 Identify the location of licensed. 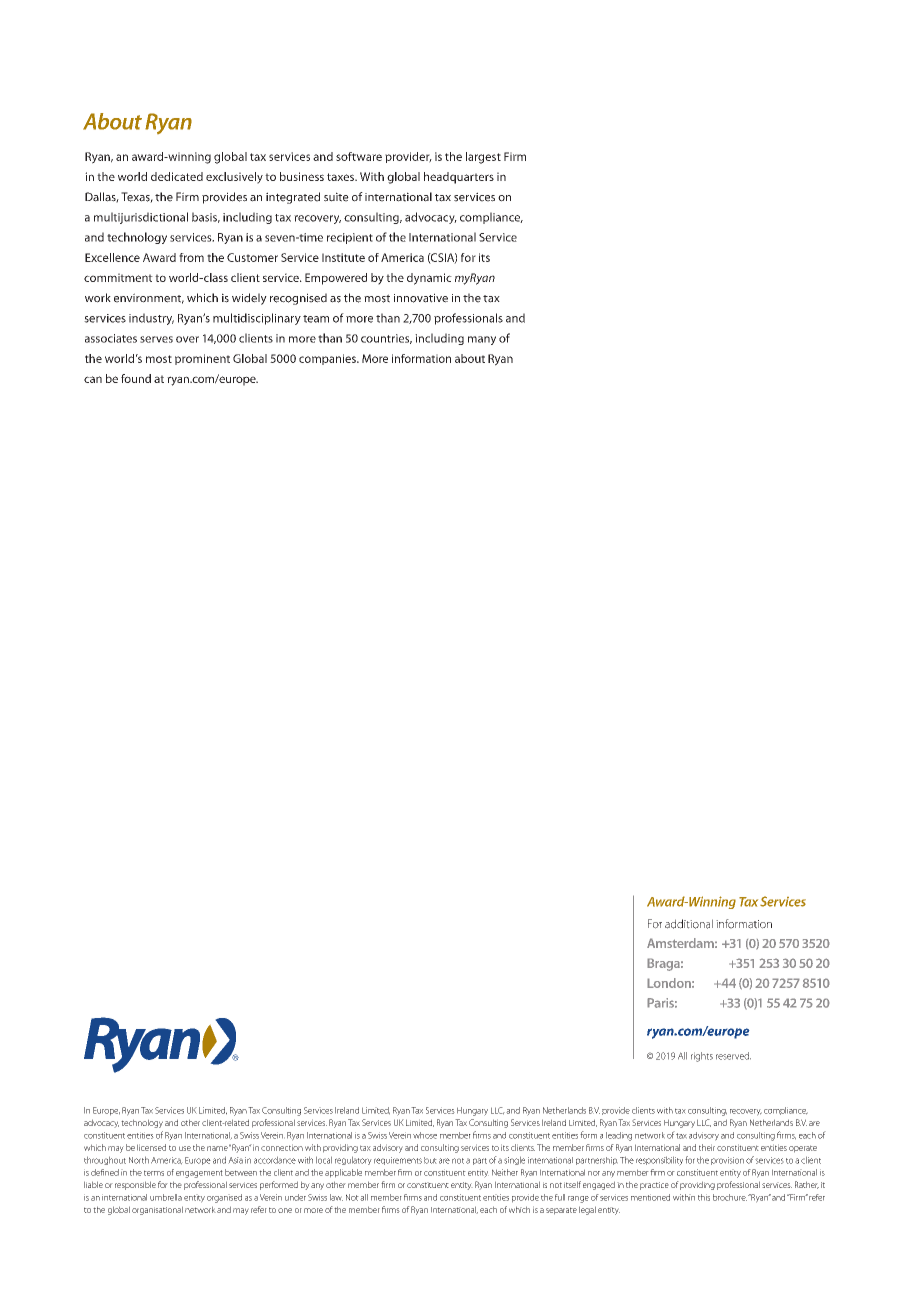
(151, 1147).
